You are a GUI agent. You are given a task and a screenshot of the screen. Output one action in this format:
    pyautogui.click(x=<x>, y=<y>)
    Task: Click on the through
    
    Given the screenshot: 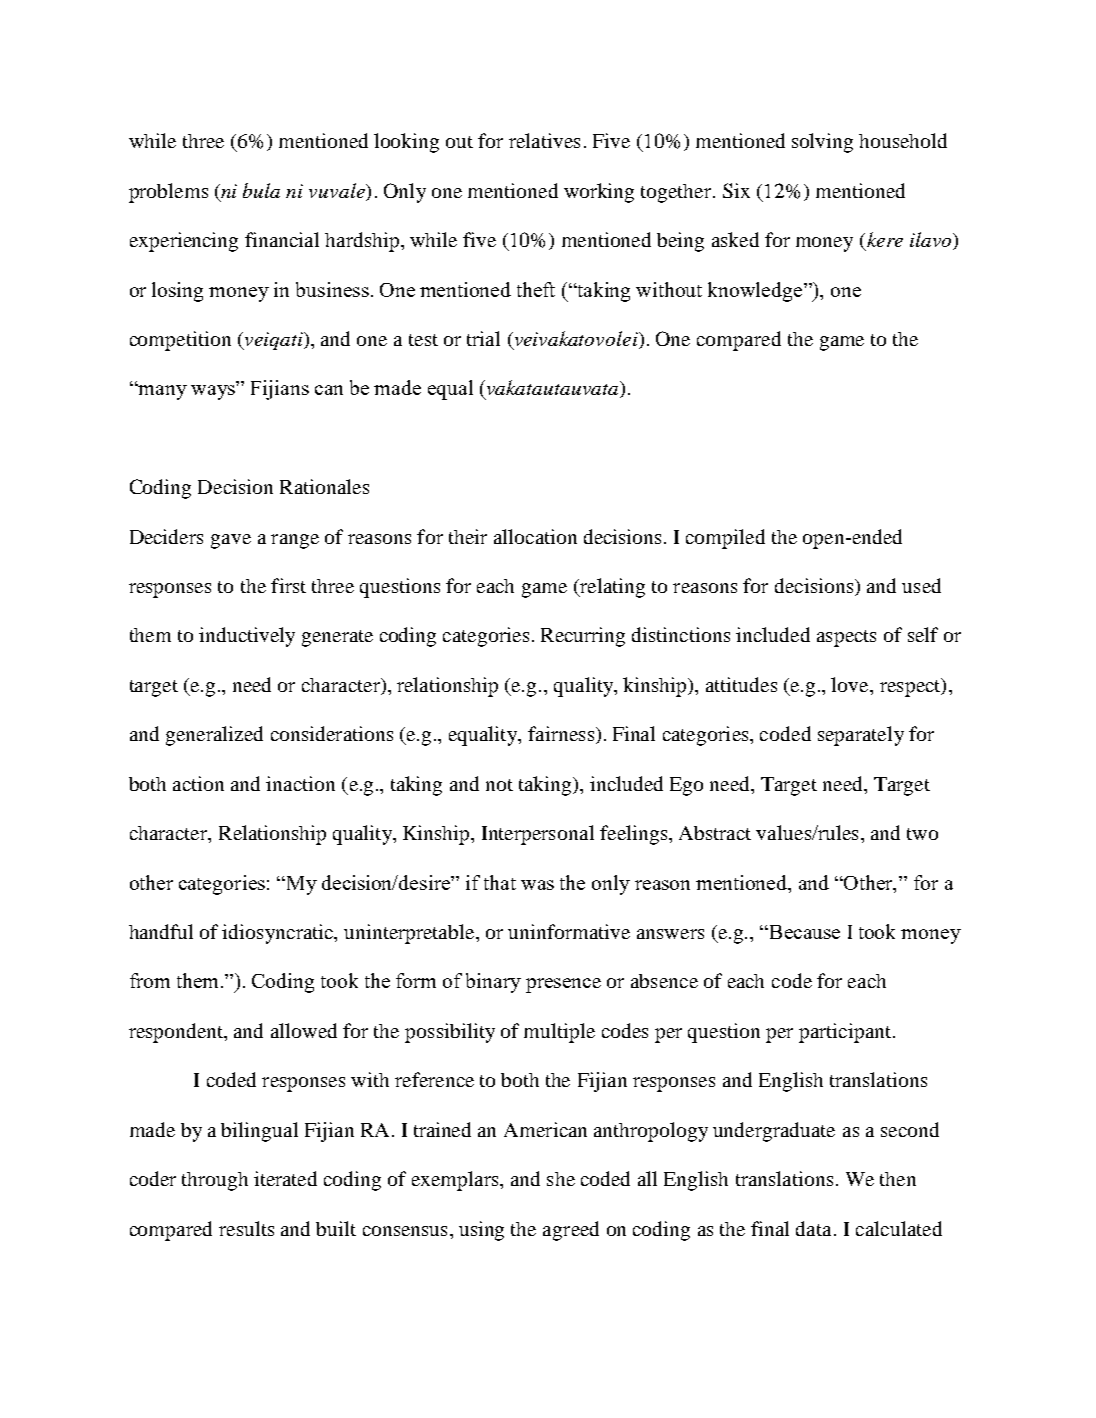 What is the action you would take?
    pyautogui.click(x=215, y=1181)
